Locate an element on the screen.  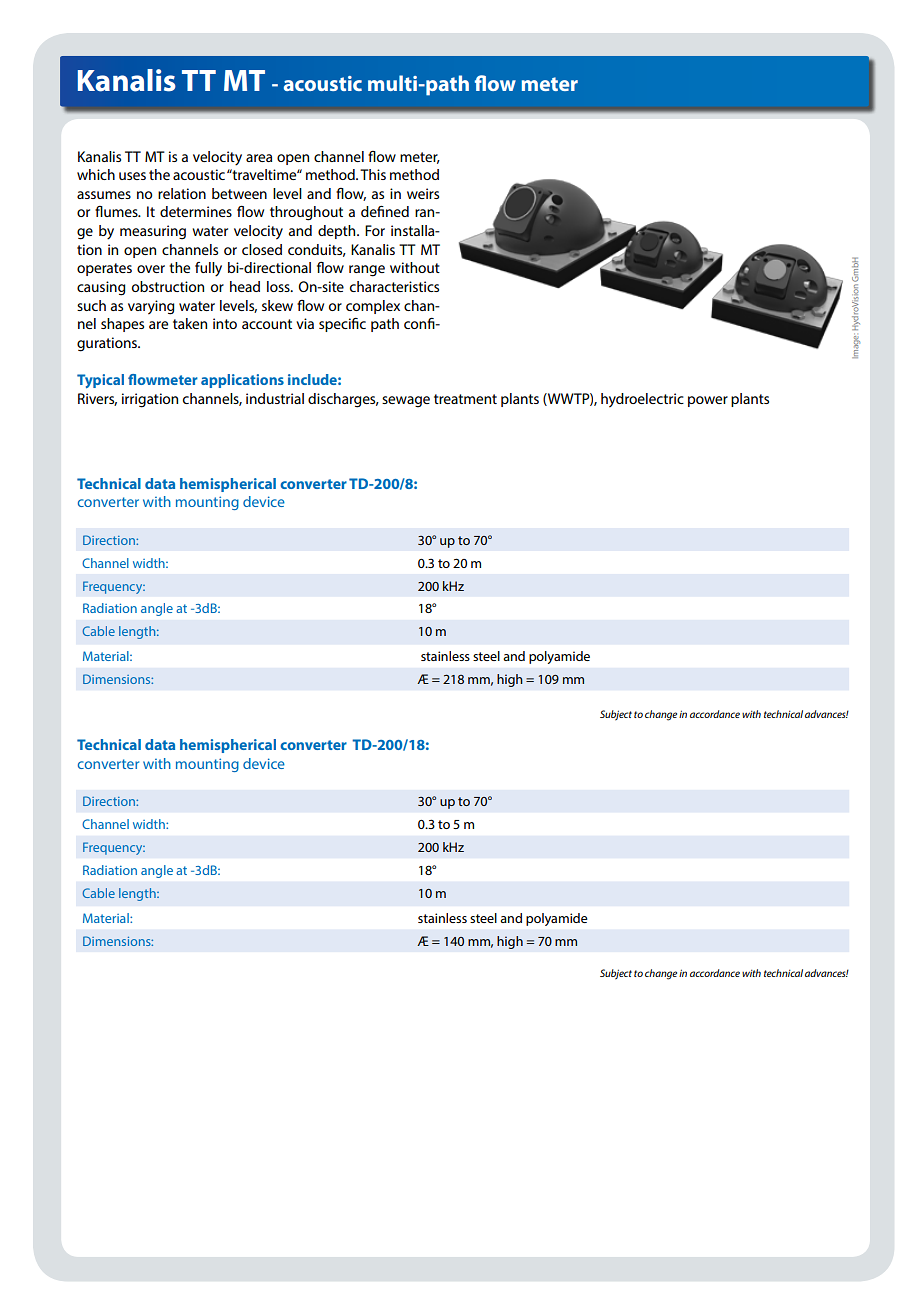
depth is located at coordinates (338, 232).
